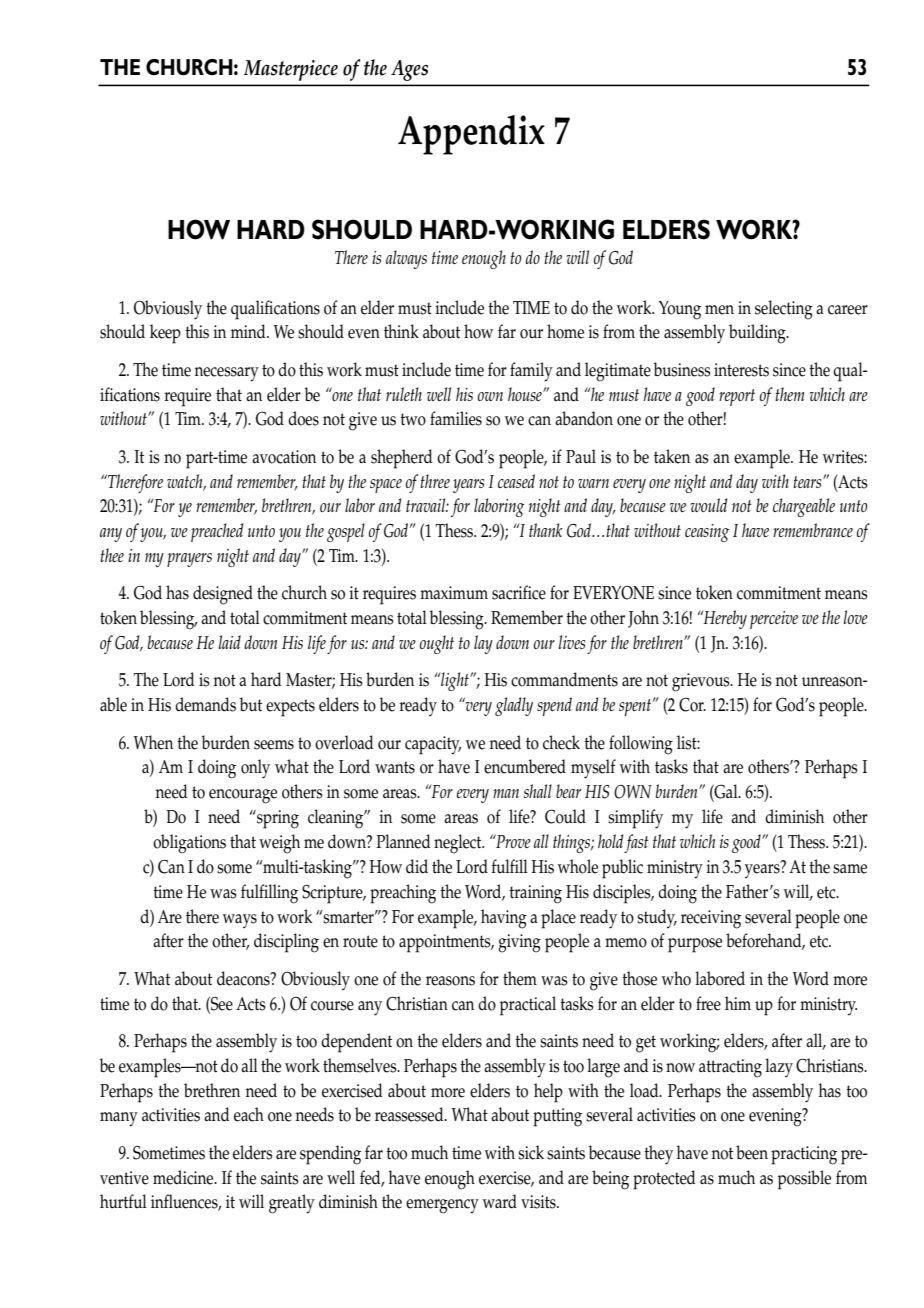 This screenshot has width=924, height=1308. Describe the element at coordinates (483, 644) in the screenshot. I see `lay` at that location.
